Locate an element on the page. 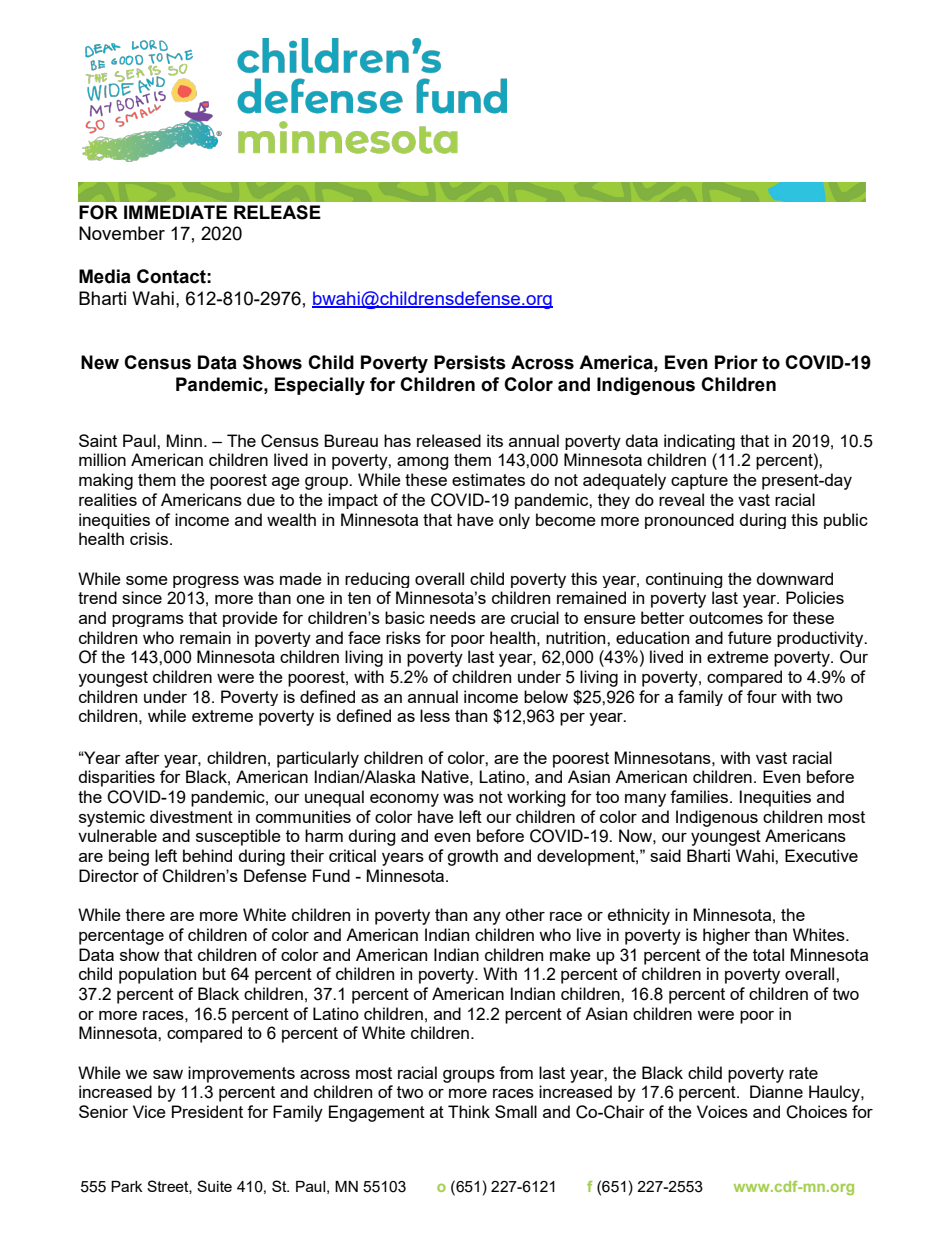 The height and width of the page is (1233, 952). November is located at coordinates (122, 233).
